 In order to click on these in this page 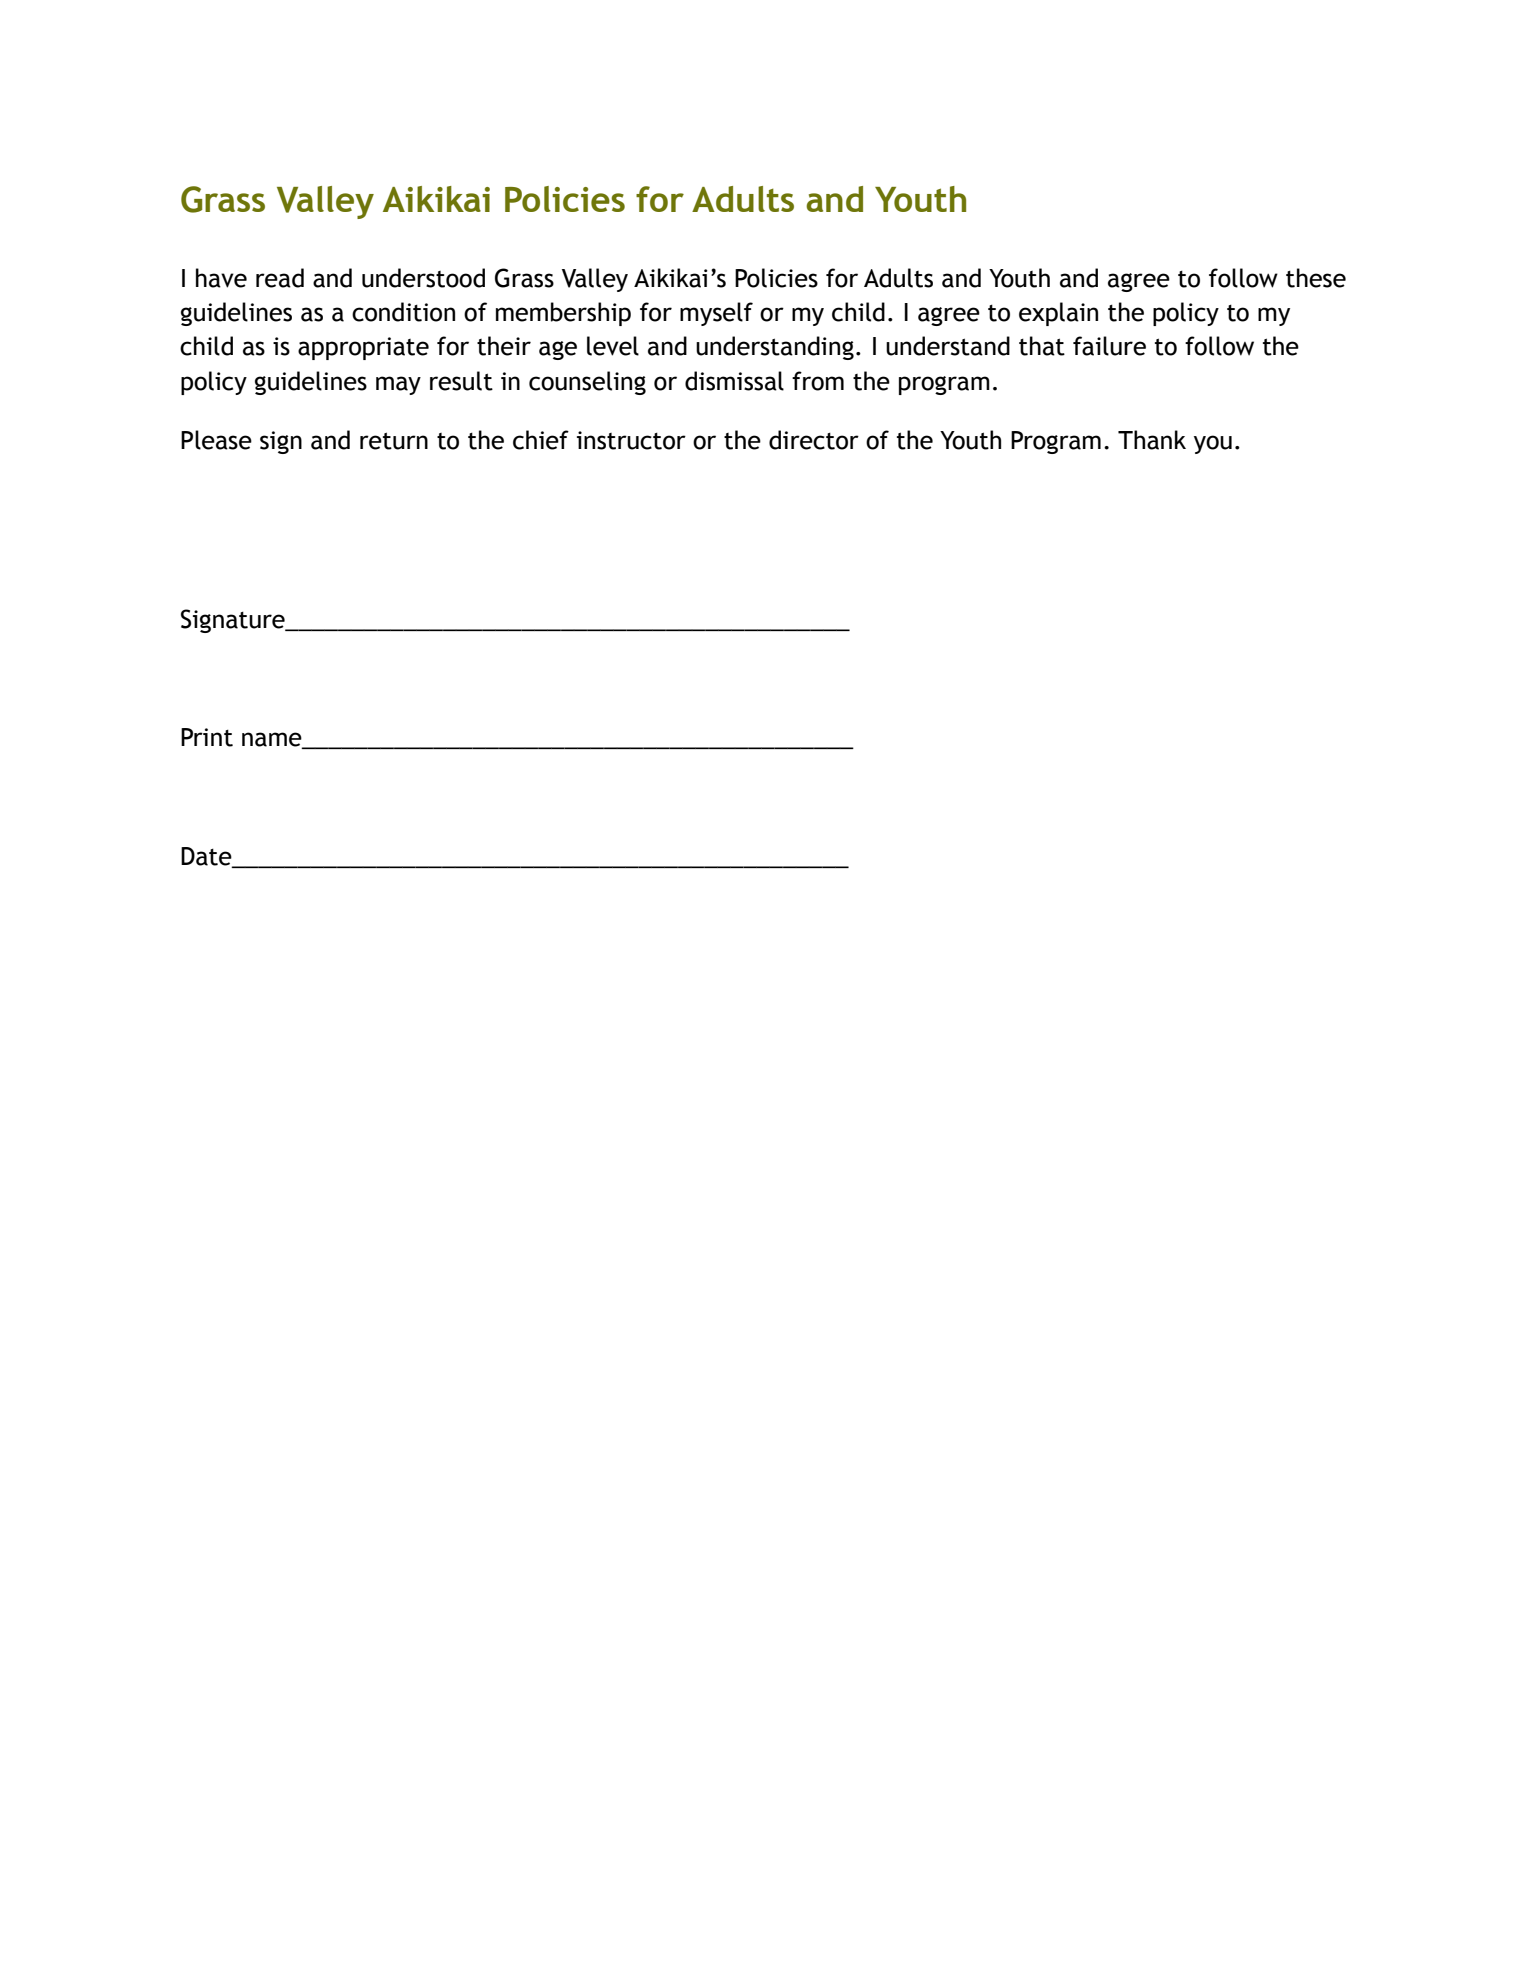, I will do `click(1316, 278)`.
